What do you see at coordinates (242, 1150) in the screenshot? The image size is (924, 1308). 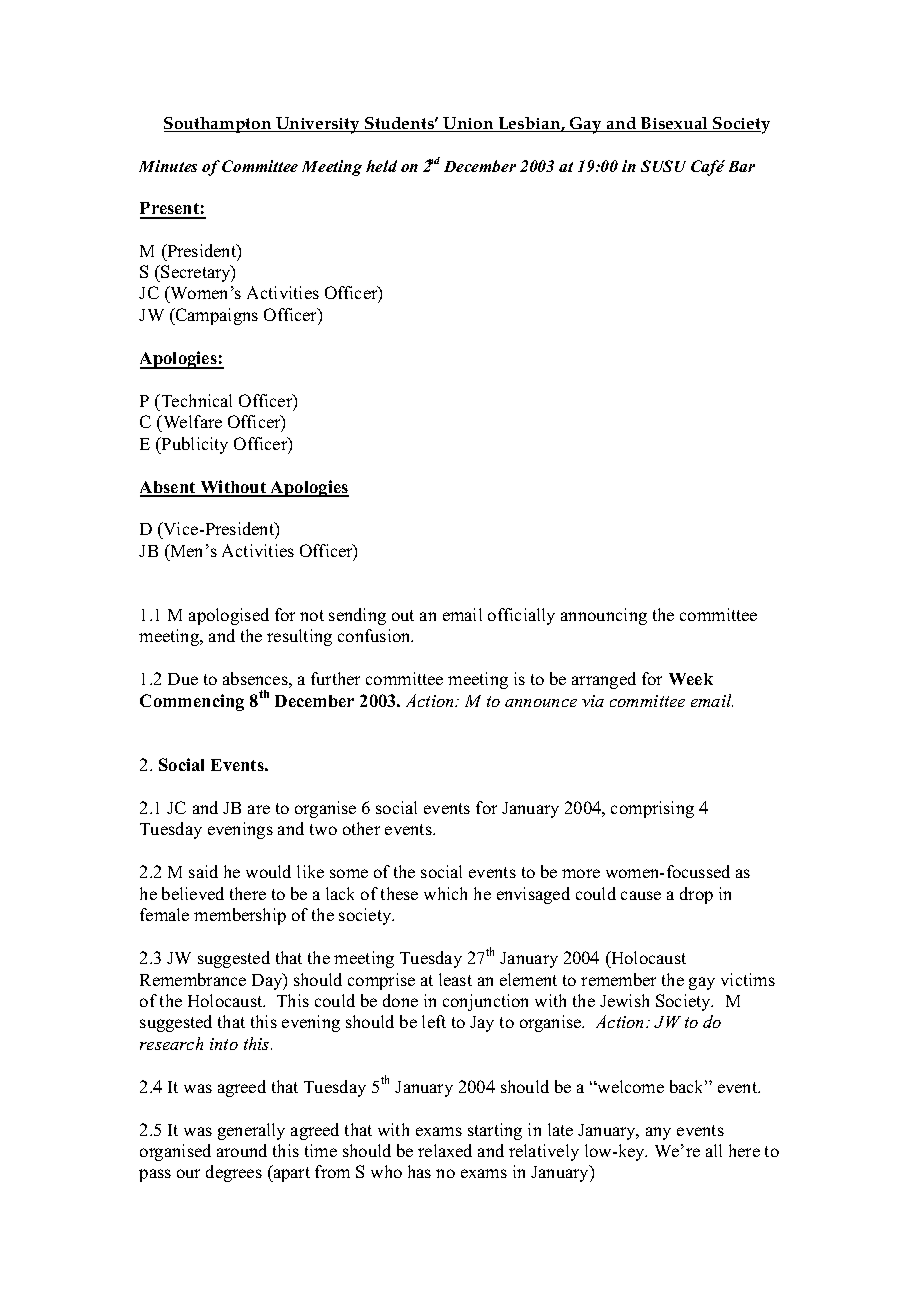 I see `around` at bounding box center [242, 1150].
